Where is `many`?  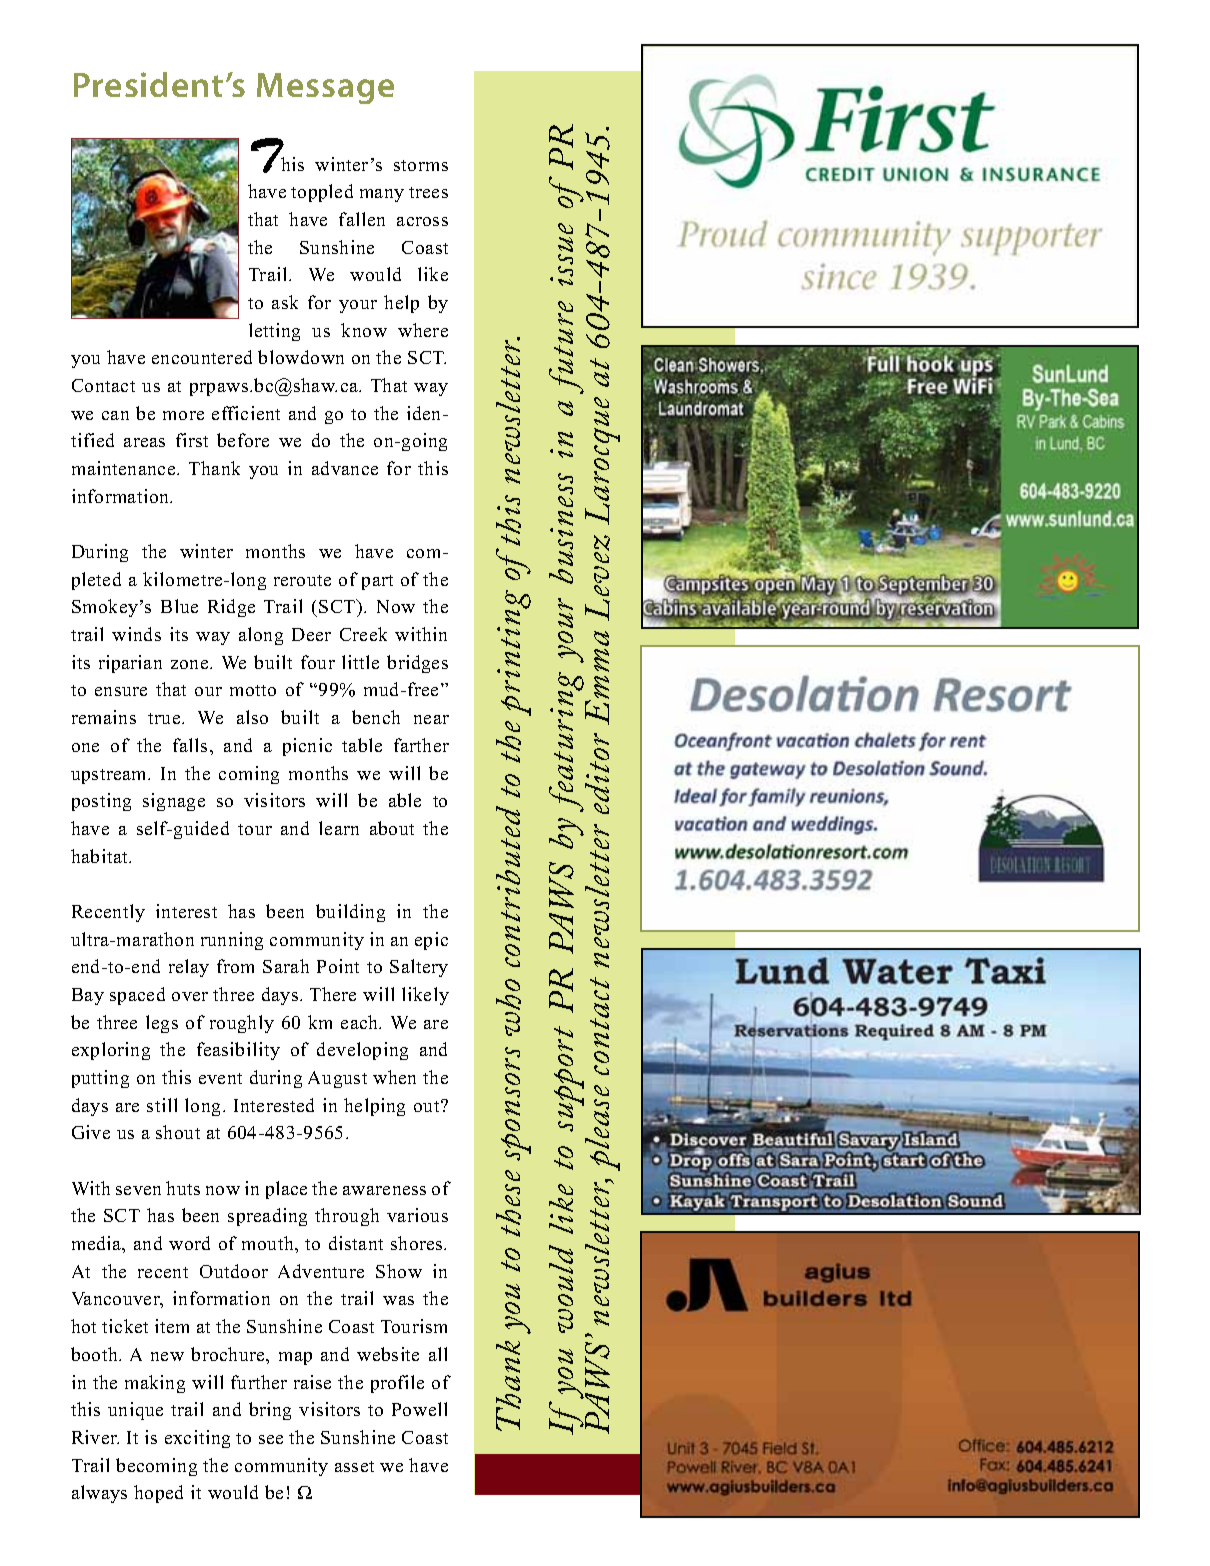
many is located at coordinates (382, 195).
